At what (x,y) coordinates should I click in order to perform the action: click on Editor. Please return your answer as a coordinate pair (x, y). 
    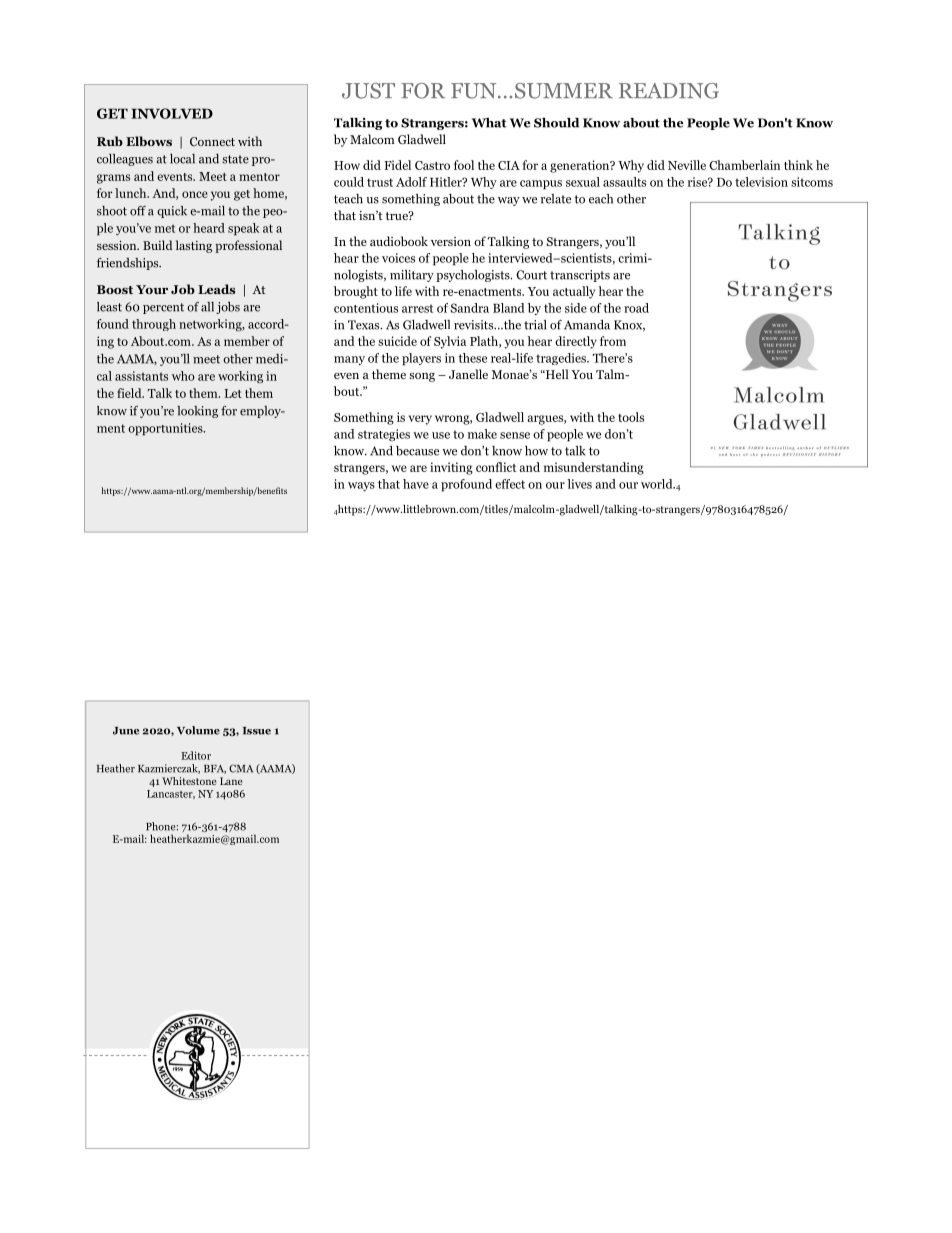
    Looking at the image, I should click on (196, 755).
